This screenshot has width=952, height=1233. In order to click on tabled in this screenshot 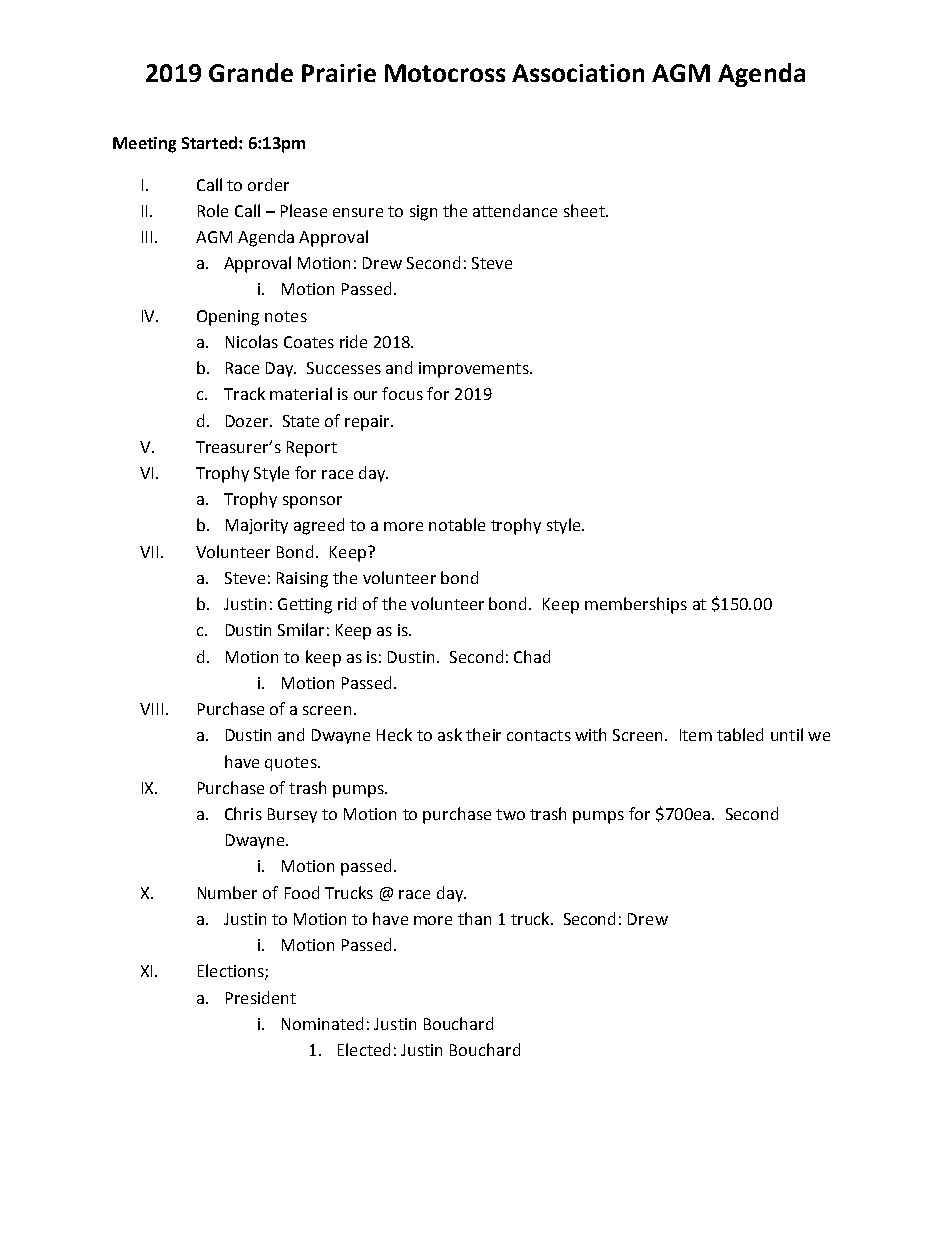, I will do `click(740, 734)`.
